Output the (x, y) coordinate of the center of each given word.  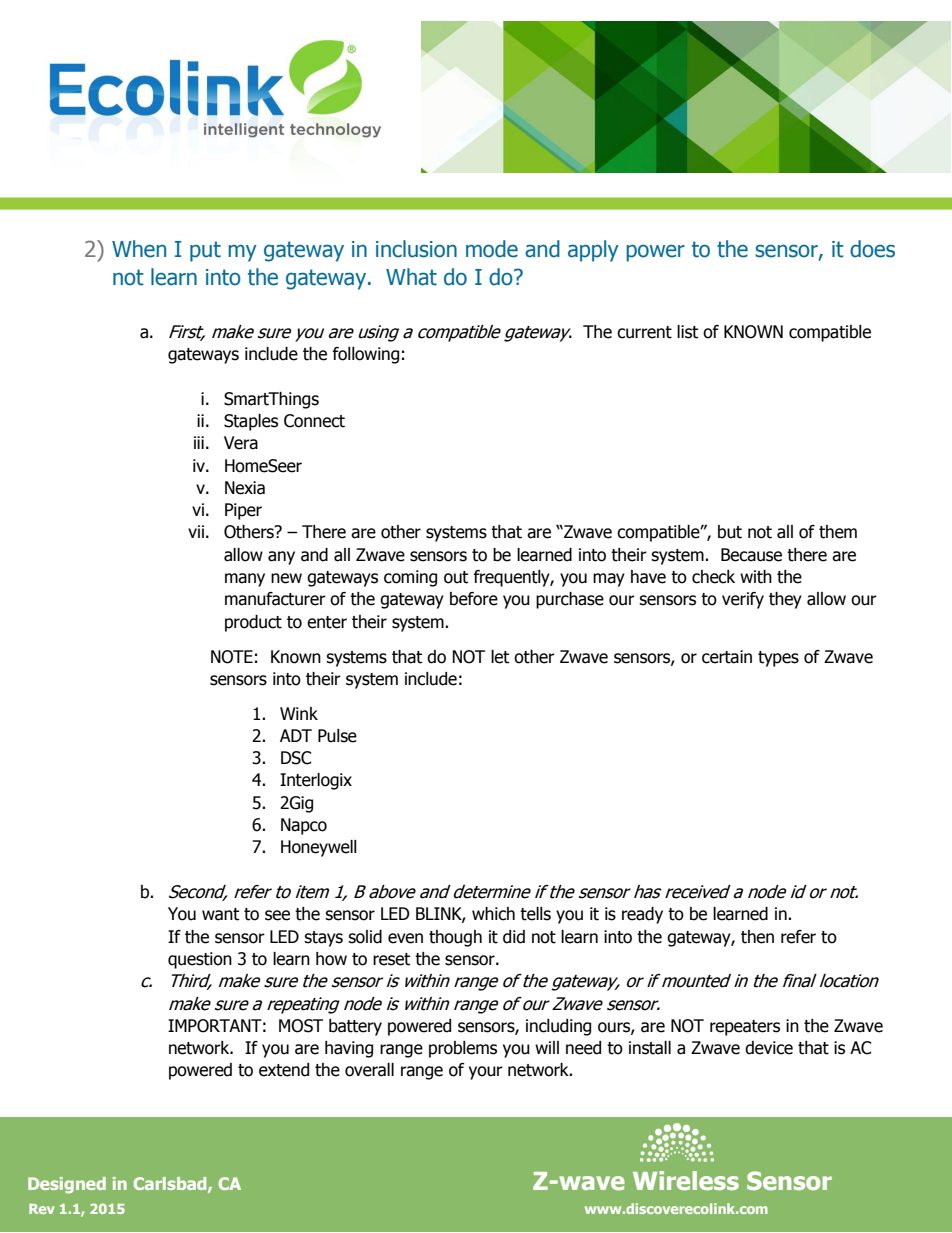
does (872, 249)
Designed (67, 1185)
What (411, 277)
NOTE (232, 657)
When (139, 249)
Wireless (686, 1180)
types (778, 659)
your (486, 1073)
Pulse (337, 736)
